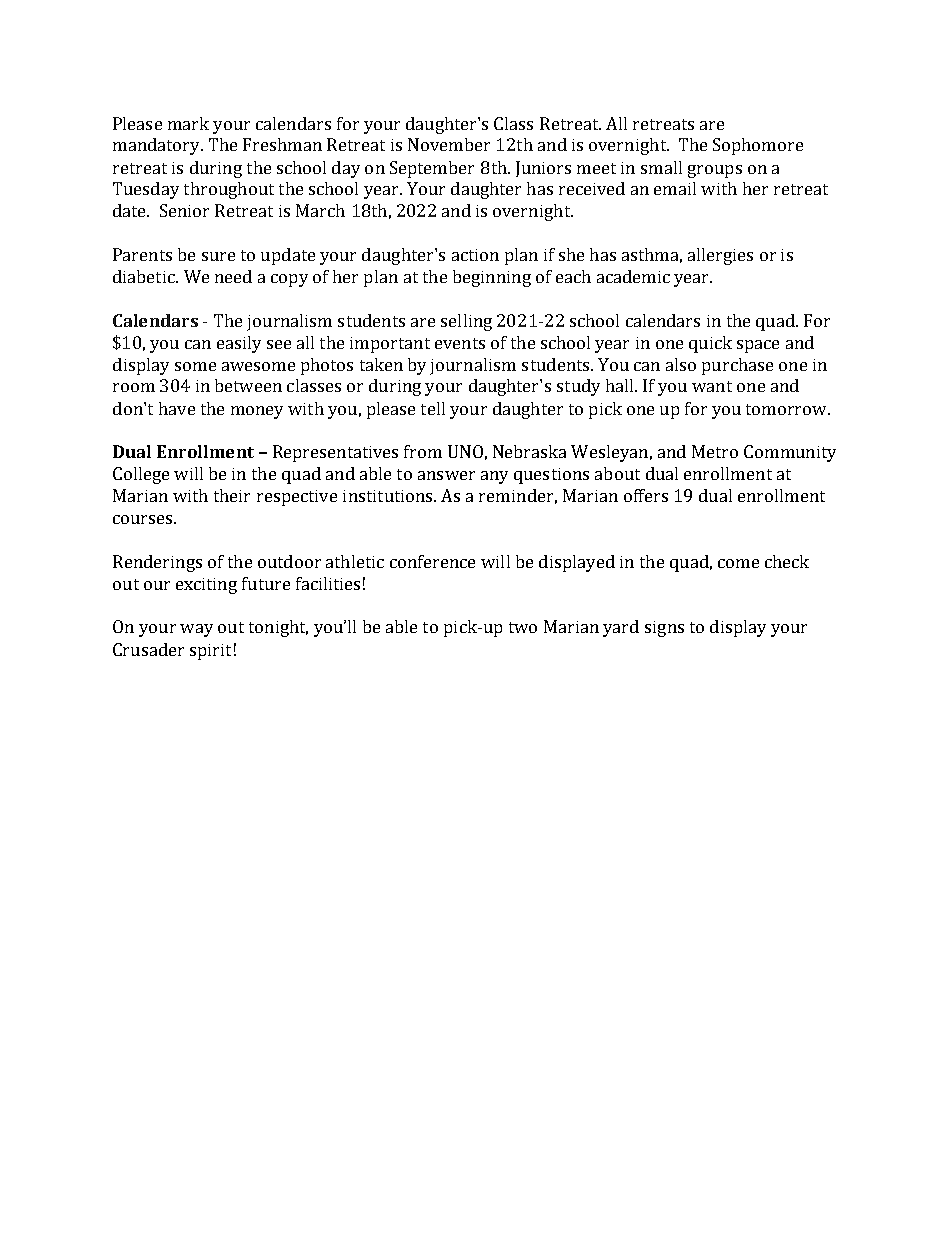  I want to click on between, so click(248, 385).
